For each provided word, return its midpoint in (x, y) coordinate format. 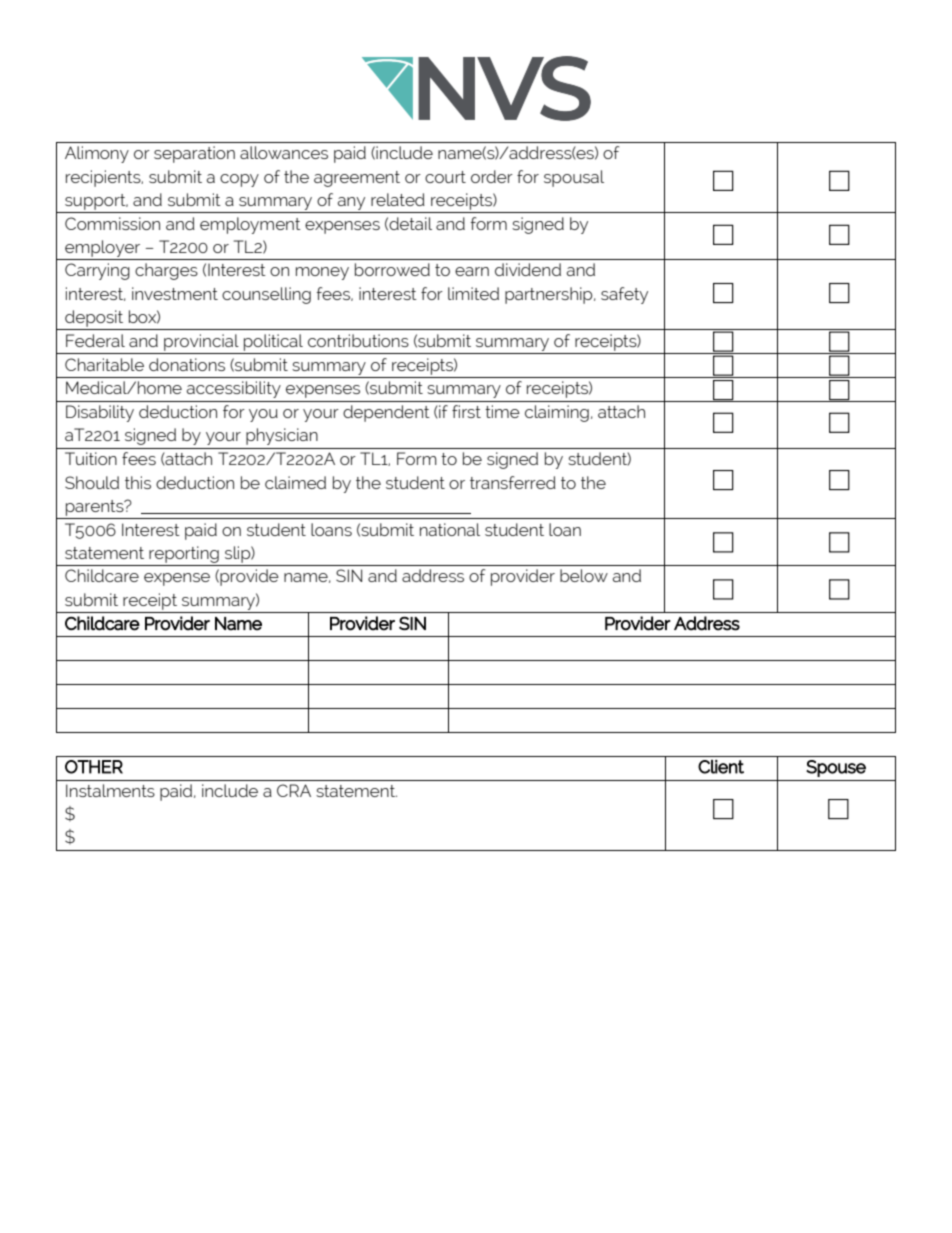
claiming (557, 413)
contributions (358, 340)
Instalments (110, 790)
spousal (574, 178)
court (445, 177)
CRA (294, 790)
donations (187, 364)
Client (721, 767)
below (584, 575)
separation (194, 154)
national (450, 529)
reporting (184, 554)
